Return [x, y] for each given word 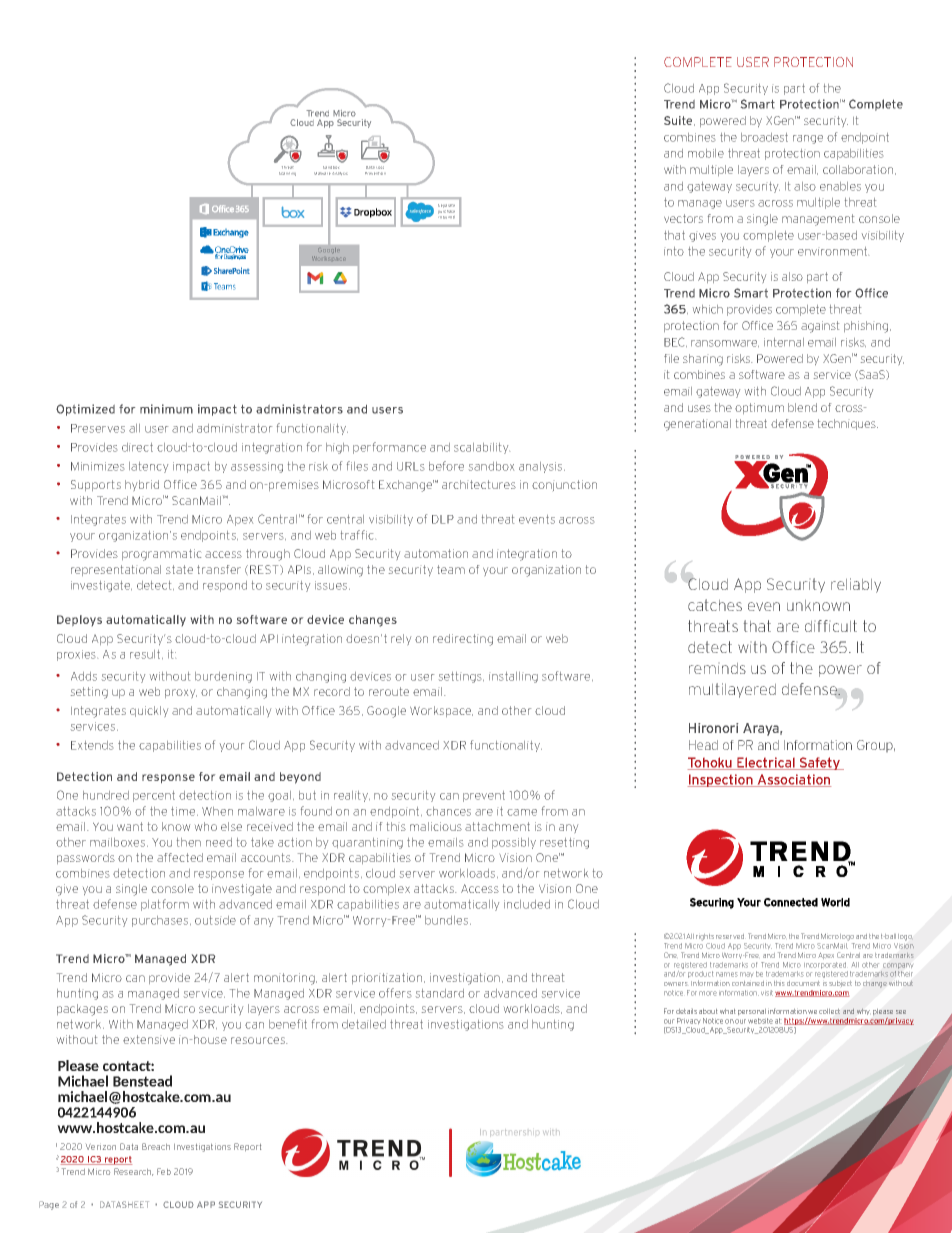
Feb [164, 1171]
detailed [364, 1024]
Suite [679, 121]
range [808, 139]
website [760, 1021]
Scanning [287, 174]
